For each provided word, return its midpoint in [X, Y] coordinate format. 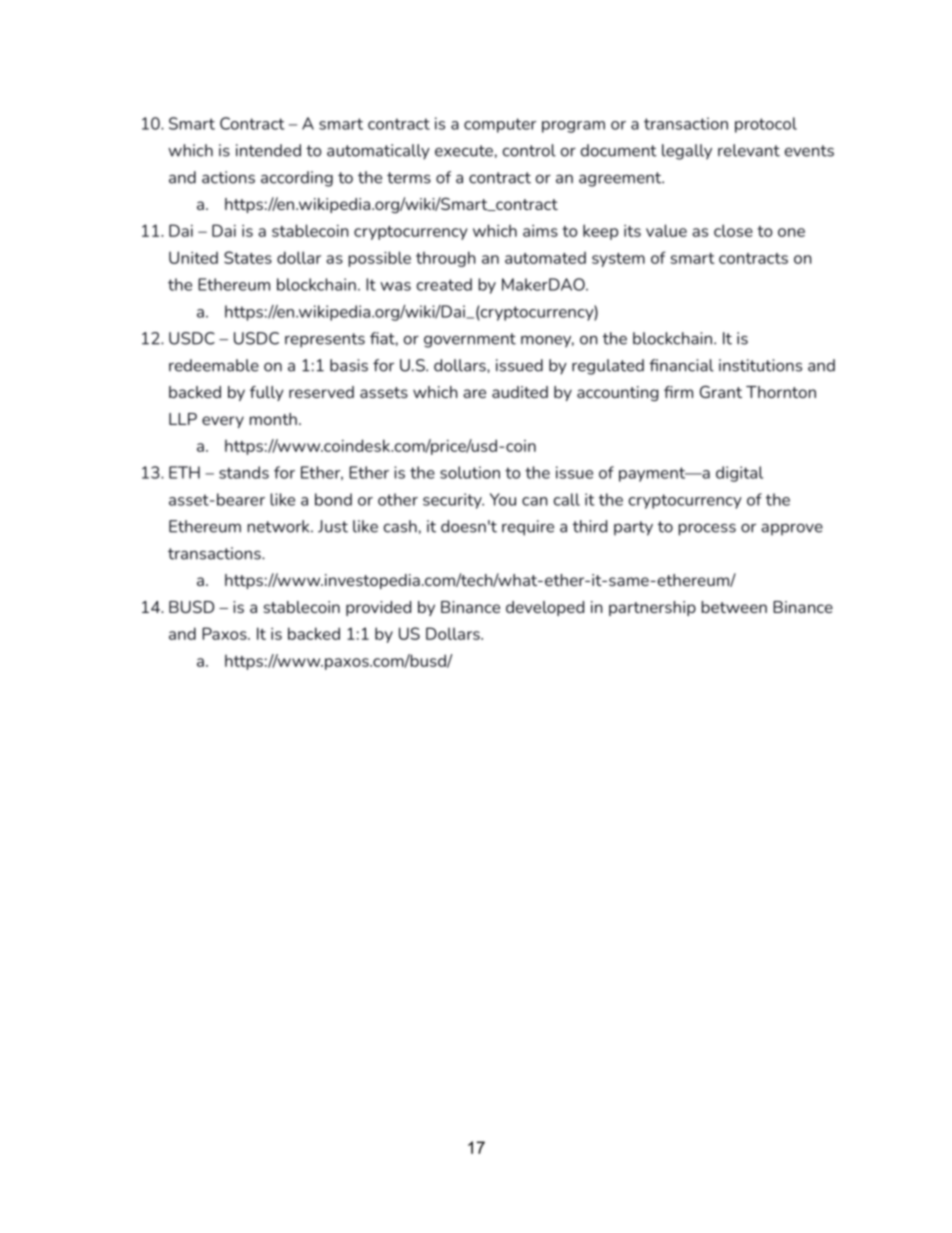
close [733, 230]
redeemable [214, 365]
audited [520, 392]
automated [545, 258]
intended [268, 150]
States [248, 257]
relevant [749, 150]
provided [378, 608]
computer [500, 125]
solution [470, 472]
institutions [760, 365]
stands [244, 472]
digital [739, 474]
